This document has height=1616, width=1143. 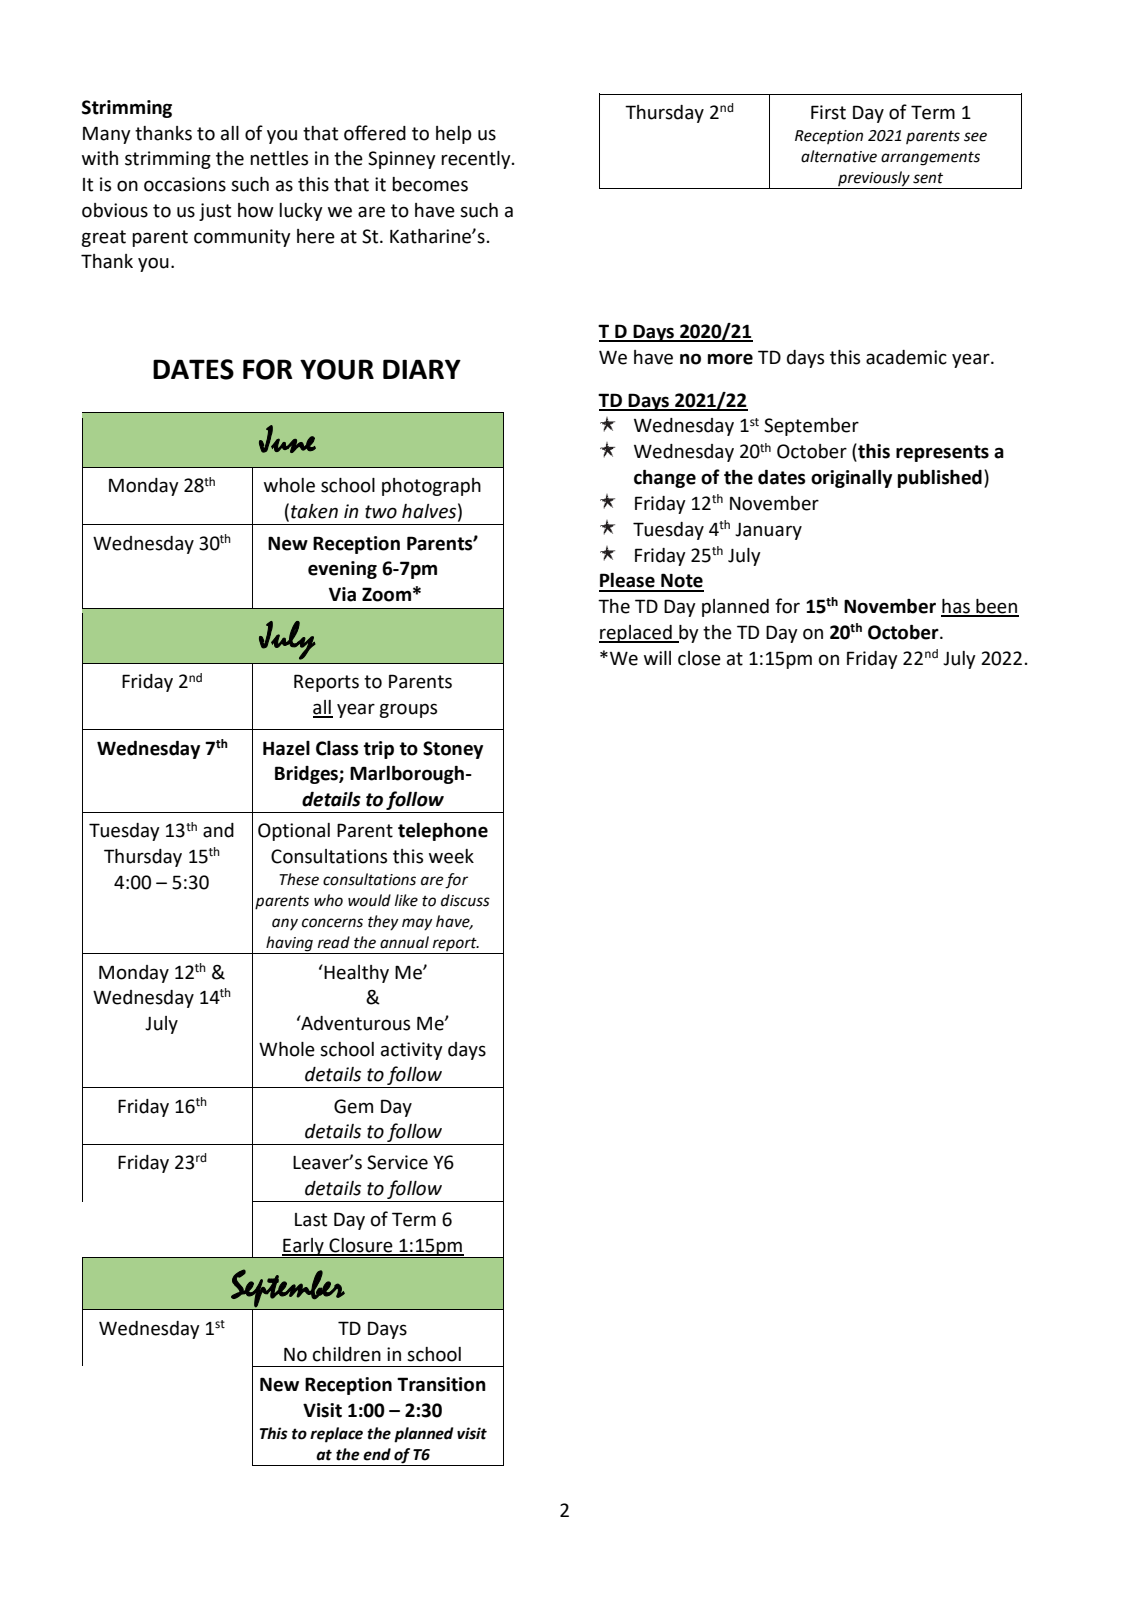 I want to click on recently, so click(x=477, y=160).
